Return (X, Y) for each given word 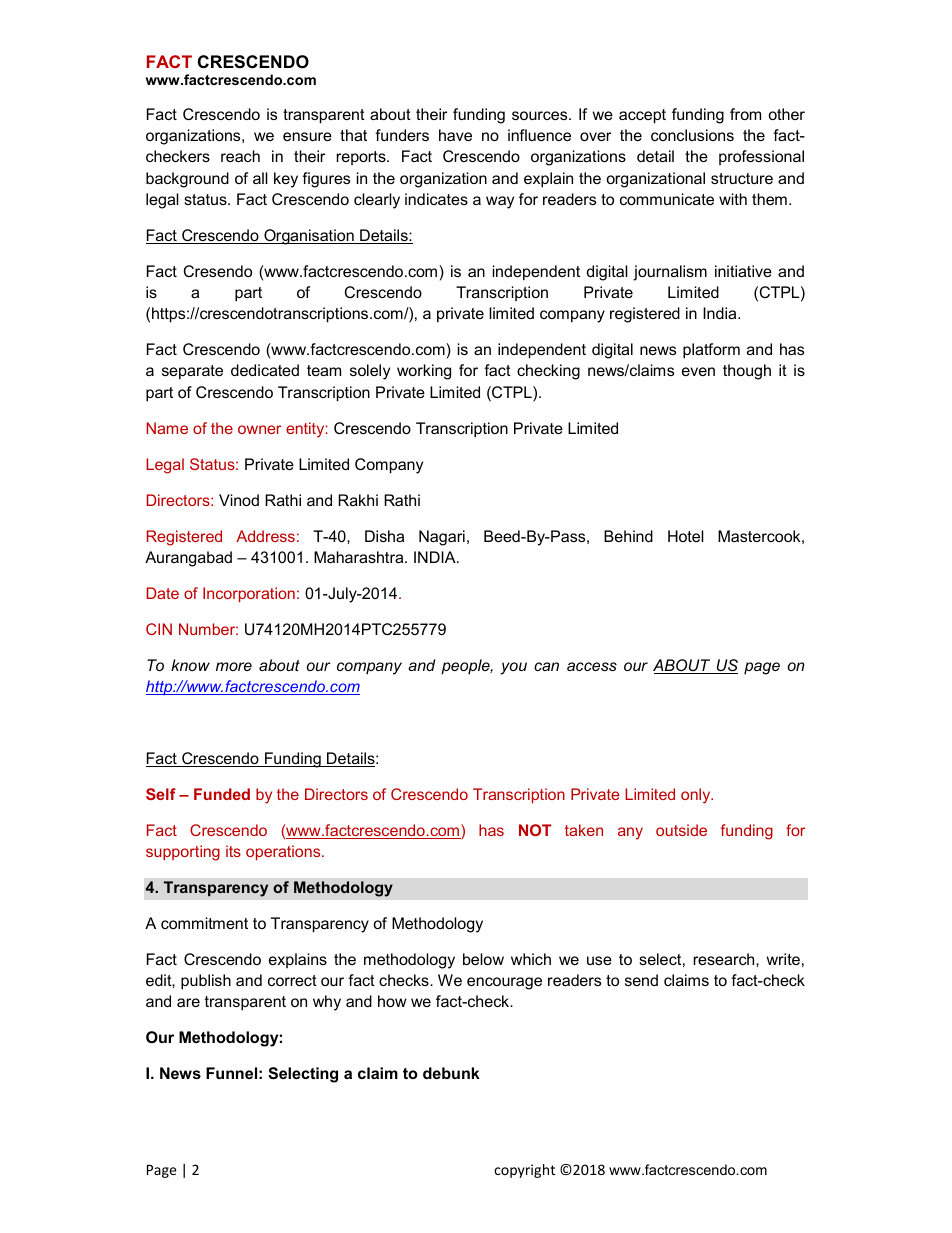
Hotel (686, 536)
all (260, 178)
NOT (535, 830)
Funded (222, 794)
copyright (524, 1171)
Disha (384, 536)
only (697, 796)
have (455, 135)
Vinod (239, 500)
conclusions (692, 135)
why (327, 1003)
